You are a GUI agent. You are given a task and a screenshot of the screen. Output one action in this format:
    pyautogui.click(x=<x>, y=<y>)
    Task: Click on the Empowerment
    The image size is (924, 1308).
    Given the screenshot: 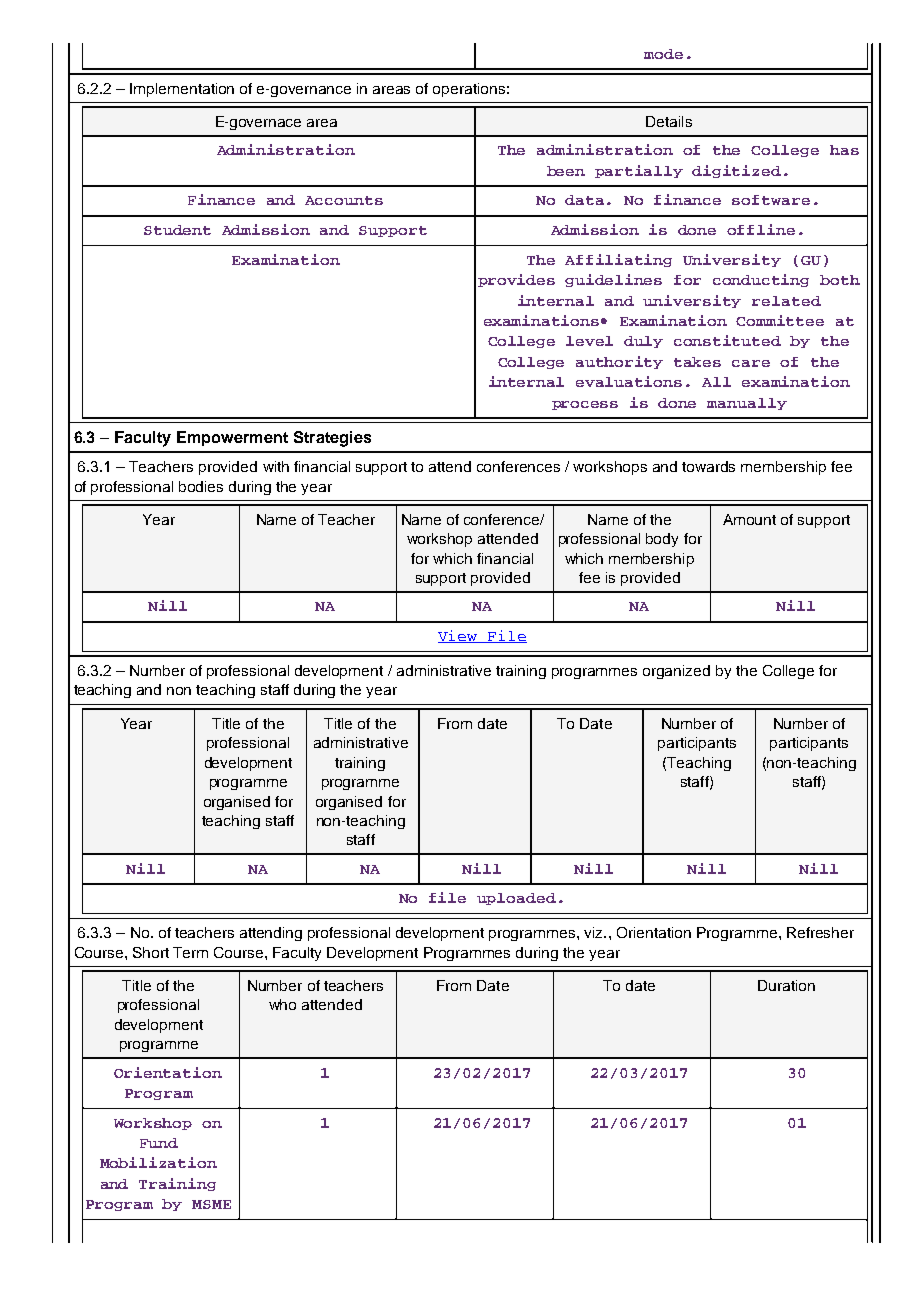 What is the action you would take?
    pyautogui.click(x=232, y=438)
